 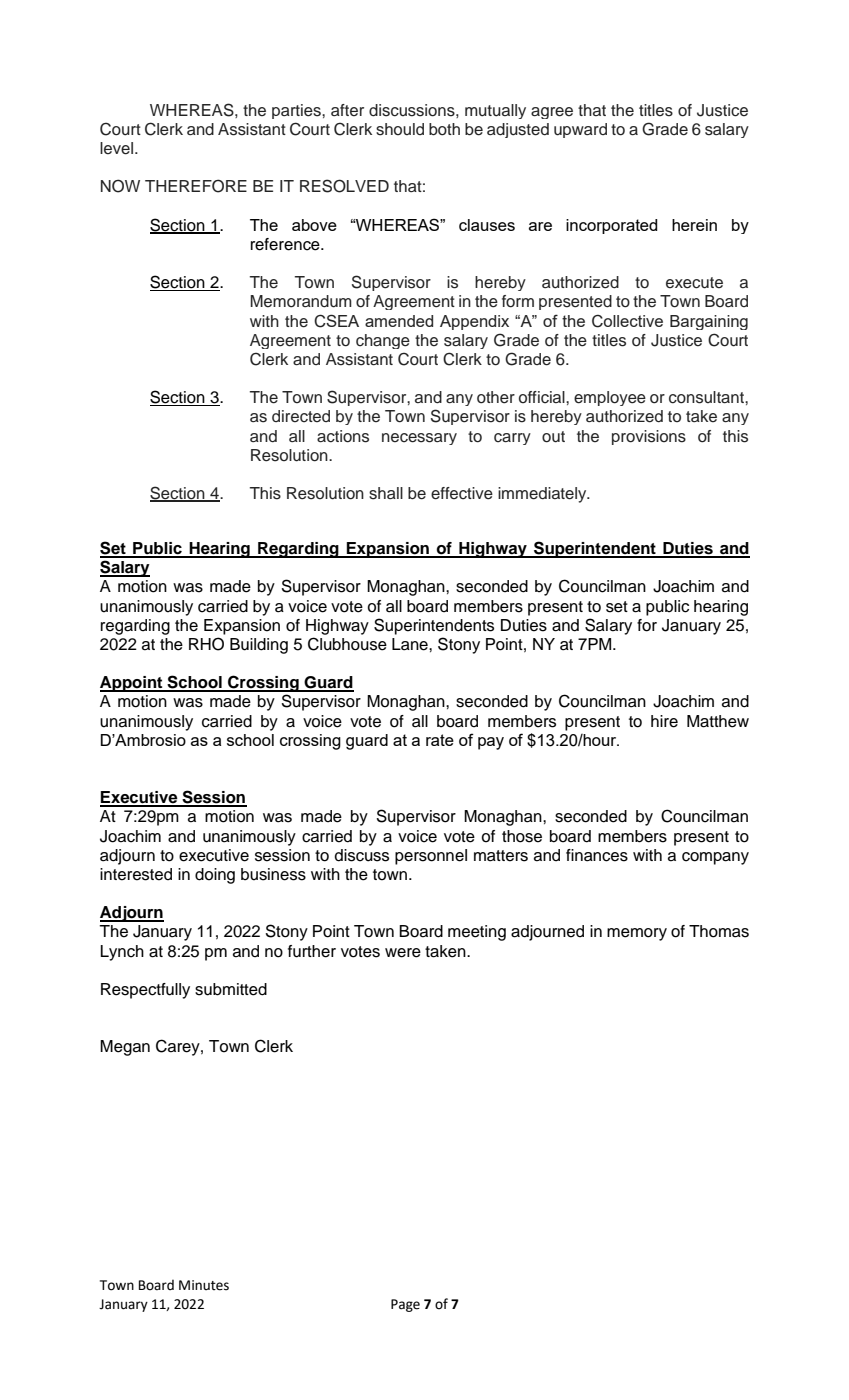 I want to click on upward, so click(x=580, y=130).
